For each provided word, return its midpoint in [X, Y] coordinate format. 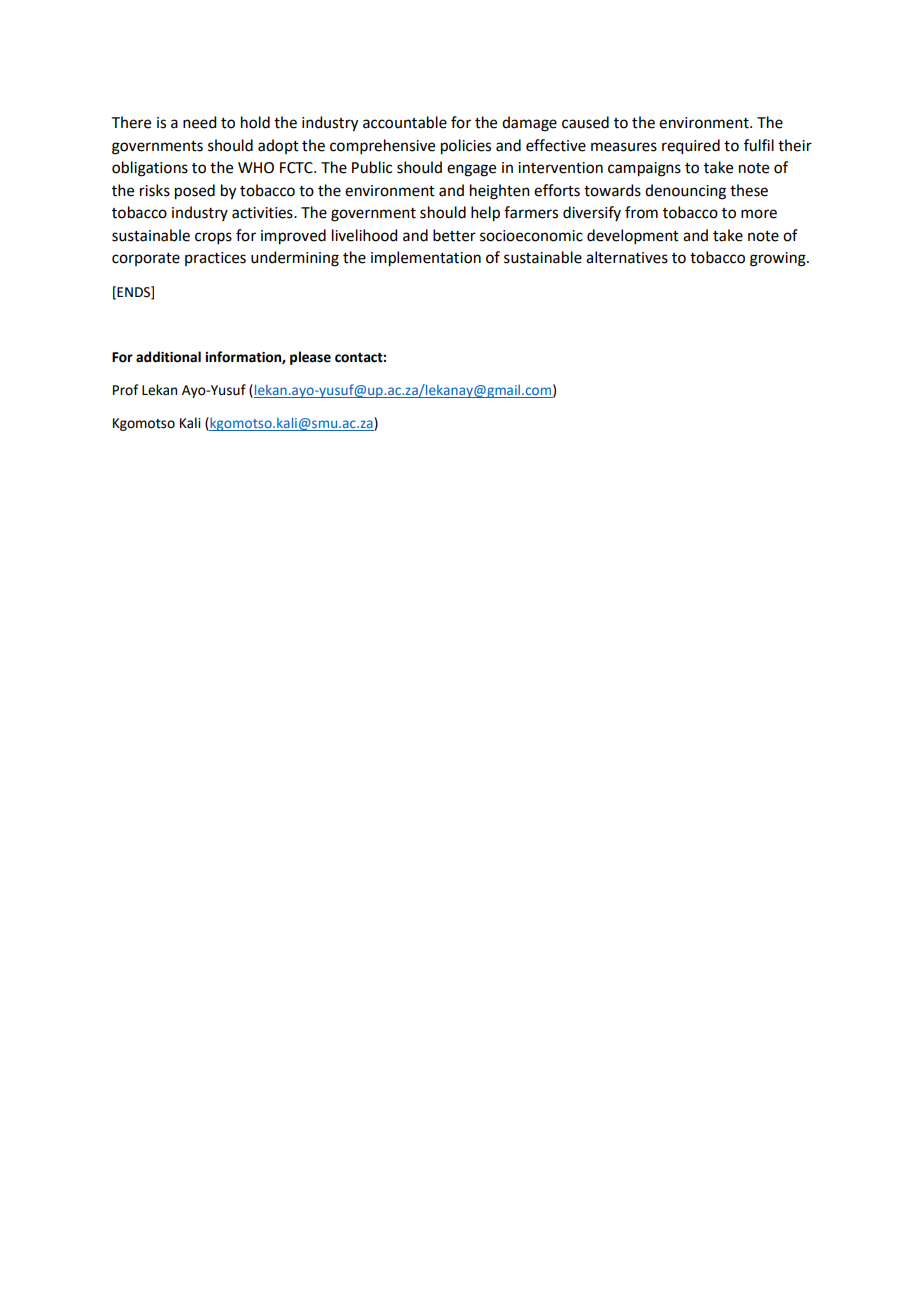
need [199, 122]
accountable [405, 122]
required [691, 147]
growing [779, 259]
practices [215, 259]
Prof [125, 390]
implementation [426, 259]
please [310, 358]
